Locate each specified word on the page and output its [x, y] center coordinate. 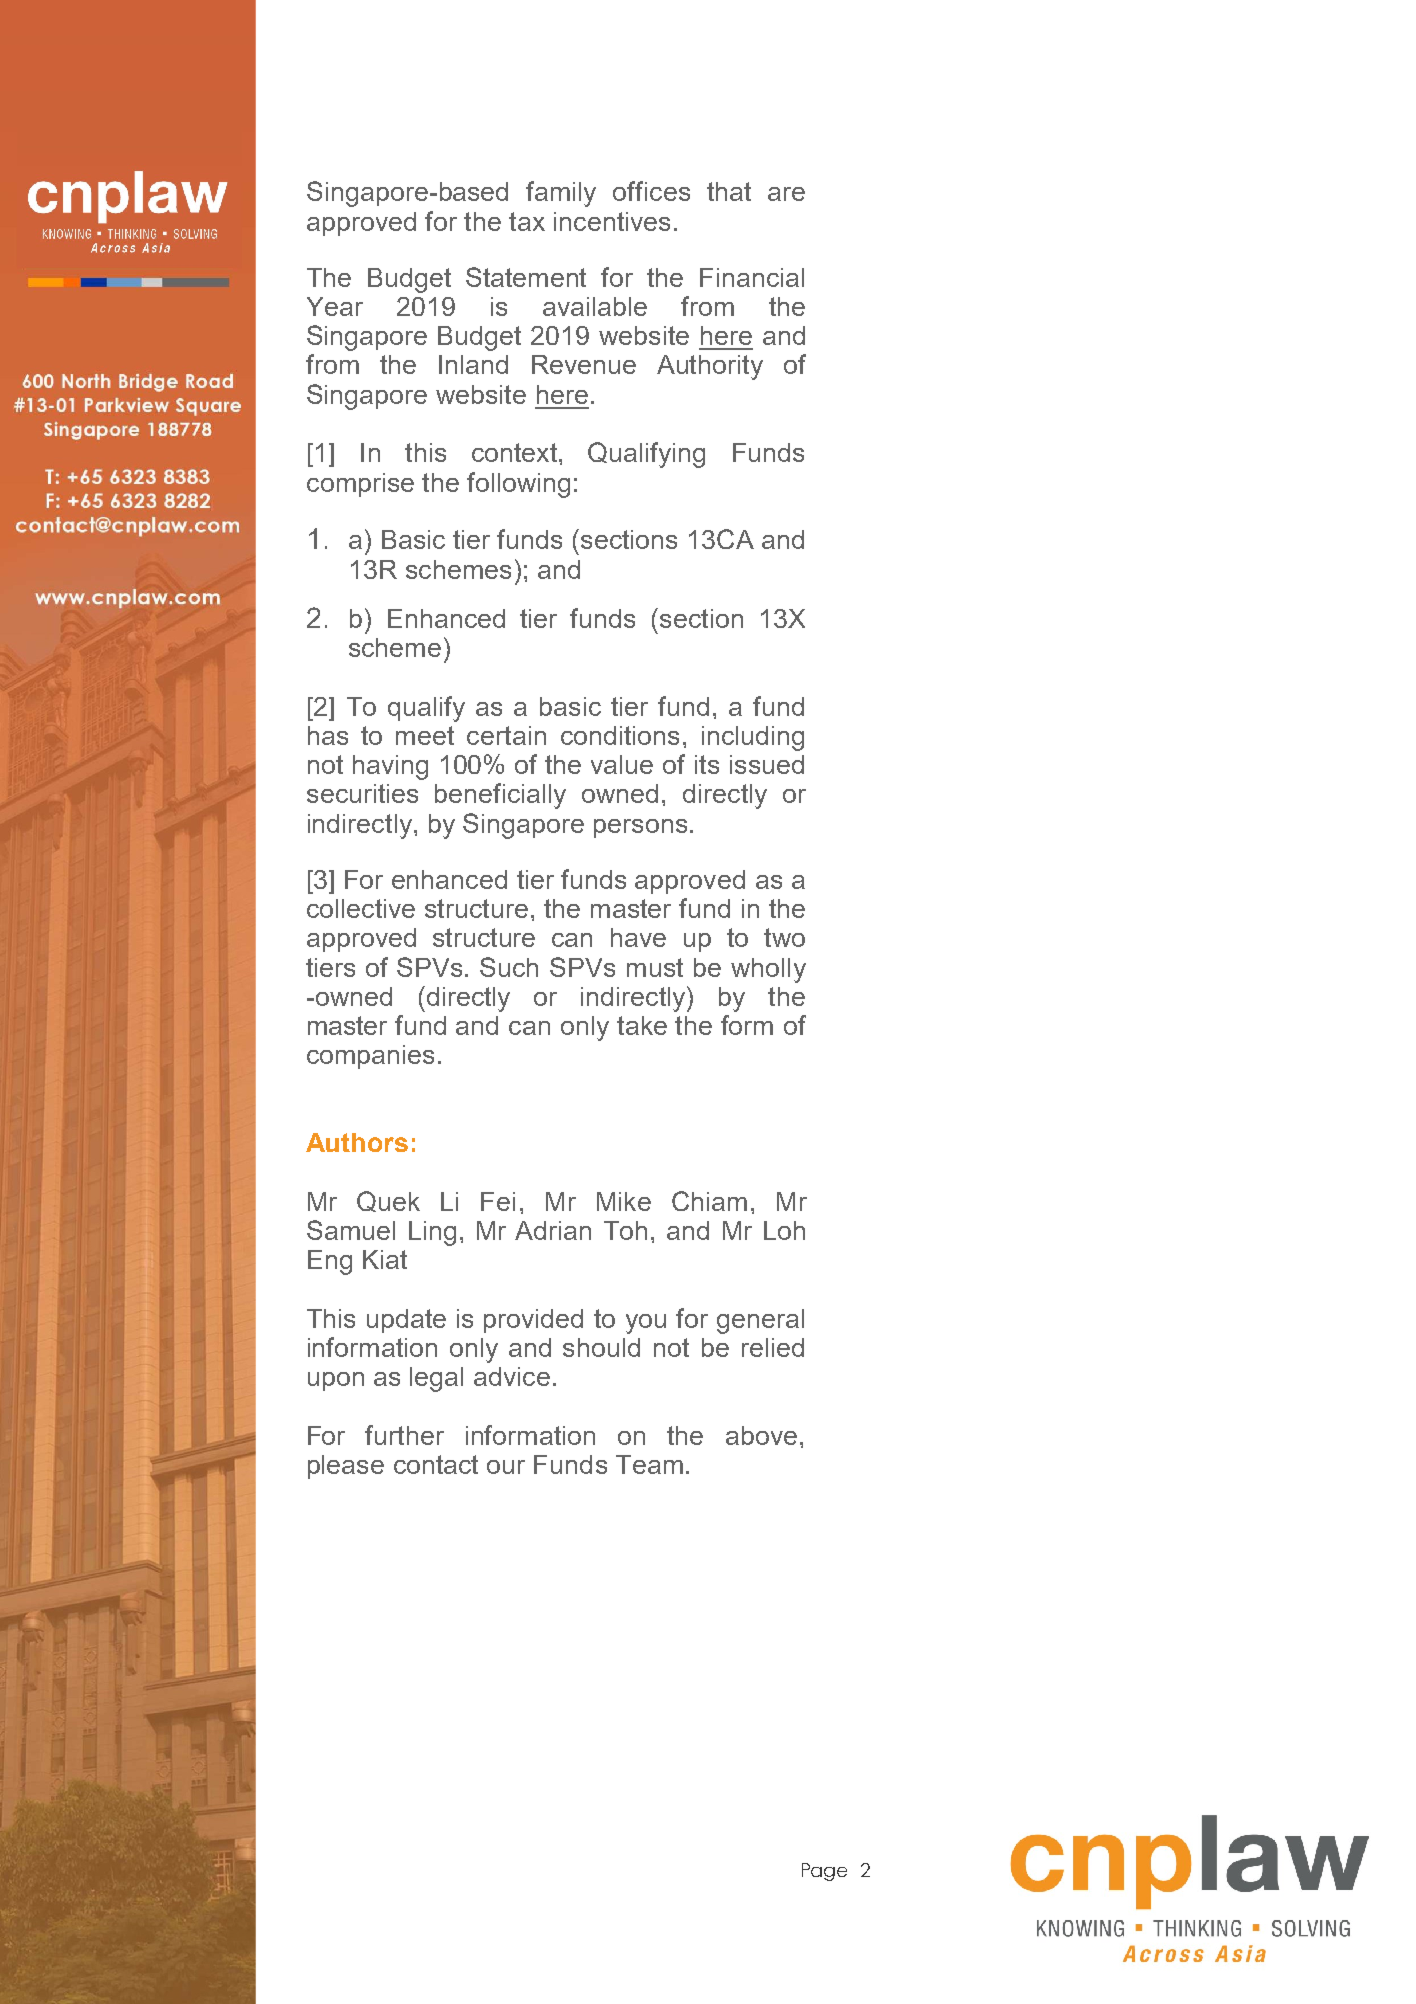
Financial [752, 277]
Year [335, 306]
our [506, 1467]
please [346, 1467]
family [561, 194]
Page [824, 1872]
